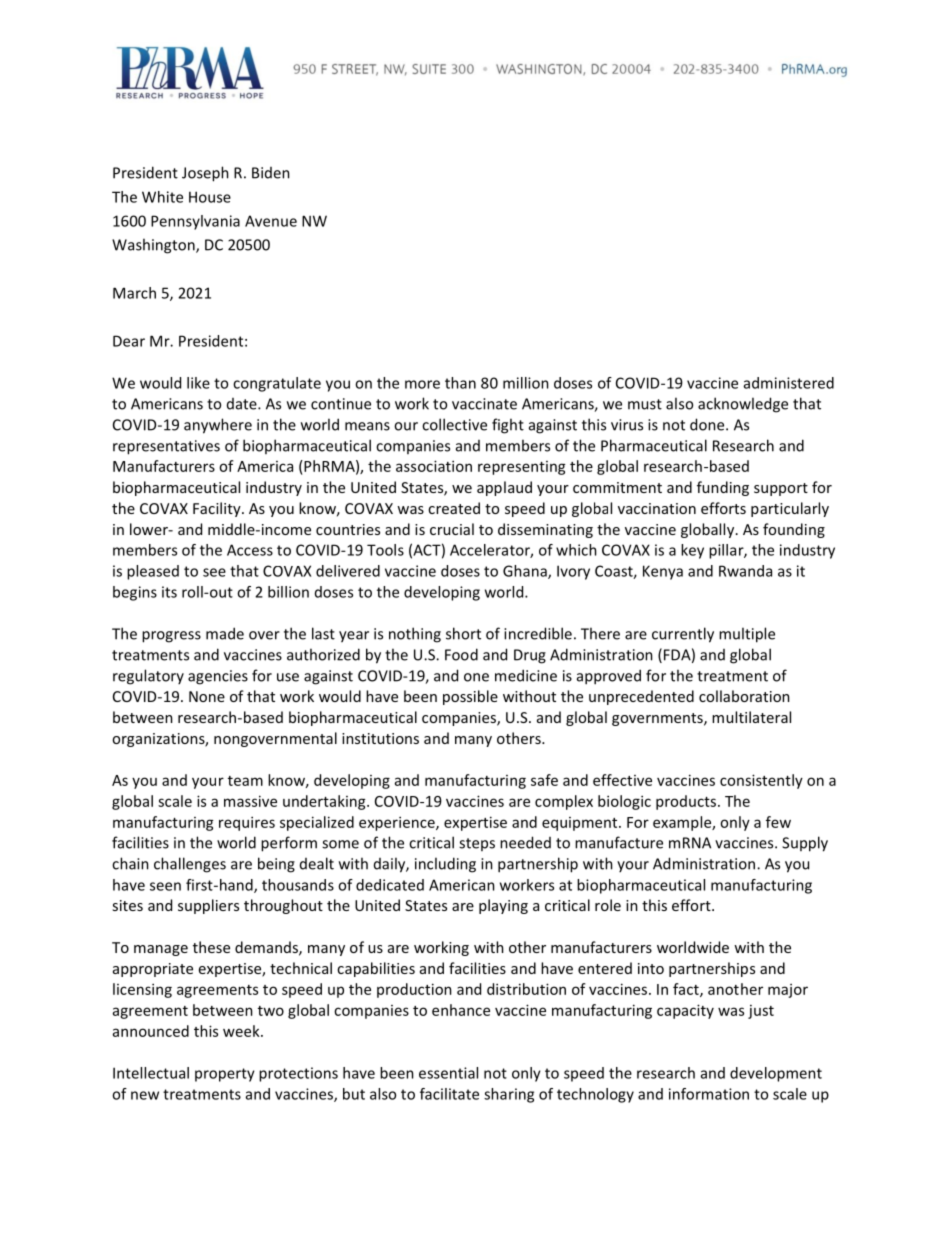 This screenshot has height=1233, width=952. Describe the element at coordinates (454, 424) in the screenshot. I see `collective` at that location.
